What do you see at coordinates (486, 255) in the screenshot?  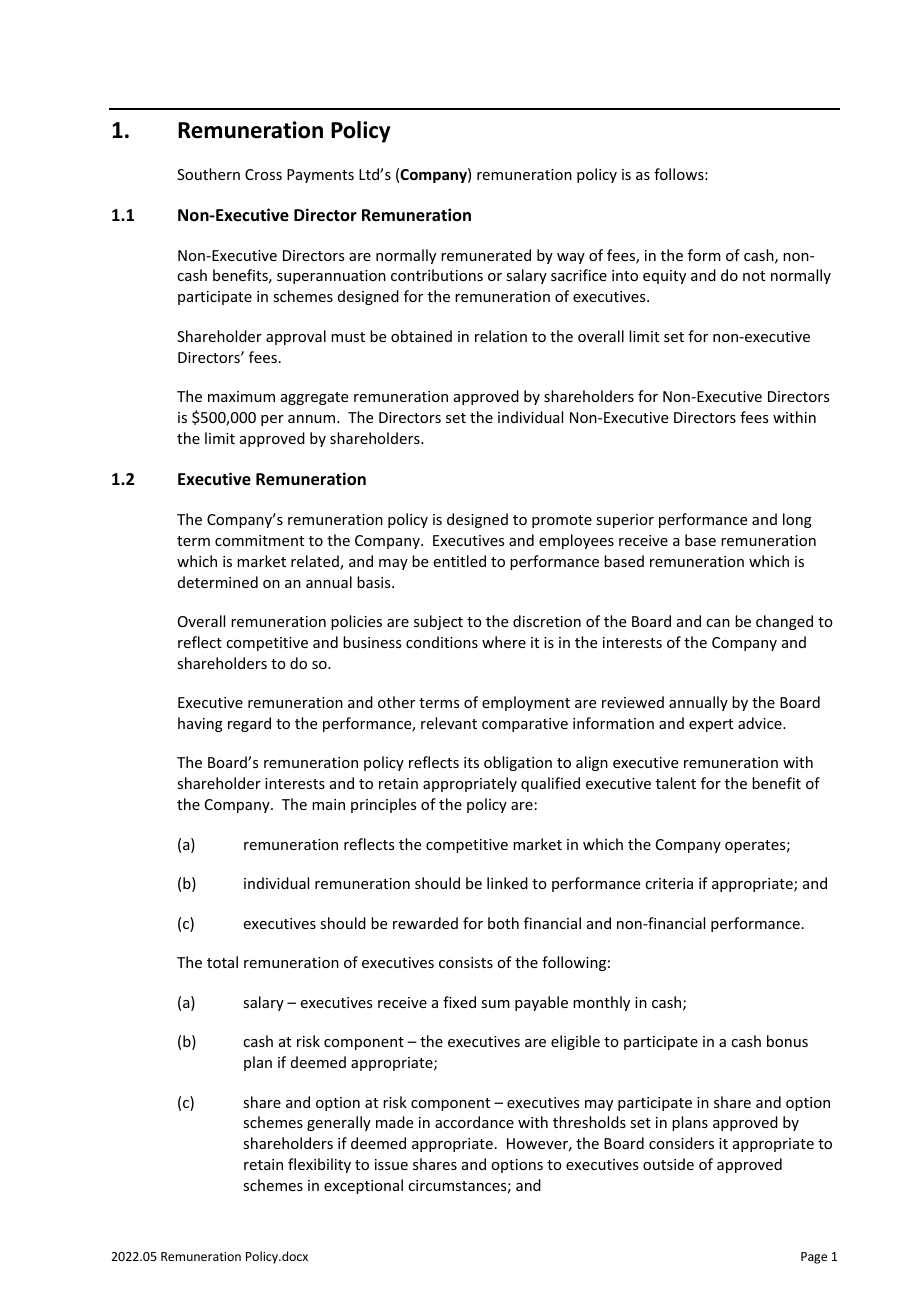 I see `remunerated` at bounding box center [486, 255].
